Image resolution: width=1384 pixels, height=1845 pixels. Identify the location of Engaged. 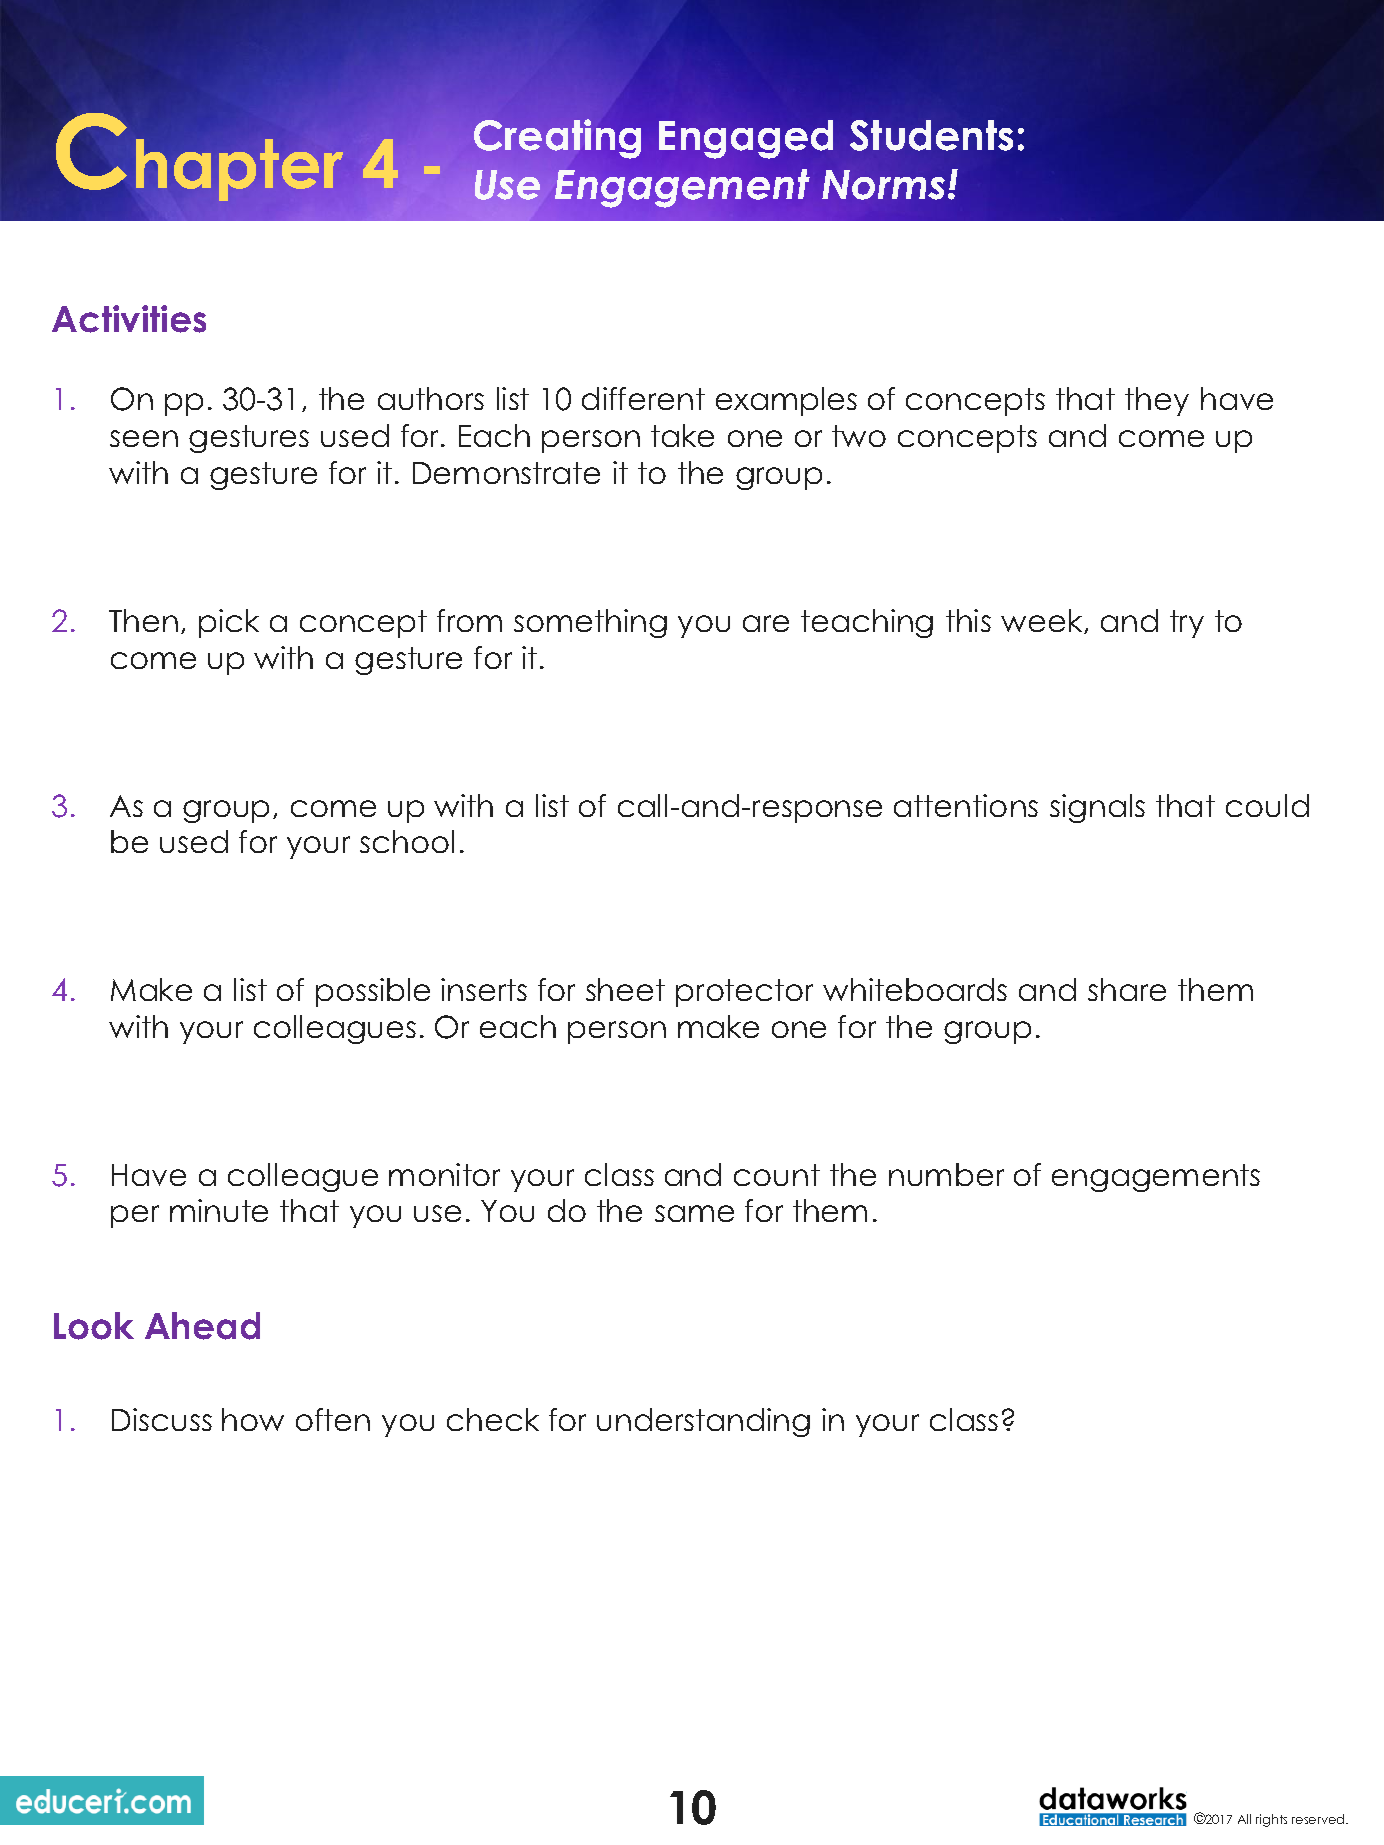
(746, 139).
